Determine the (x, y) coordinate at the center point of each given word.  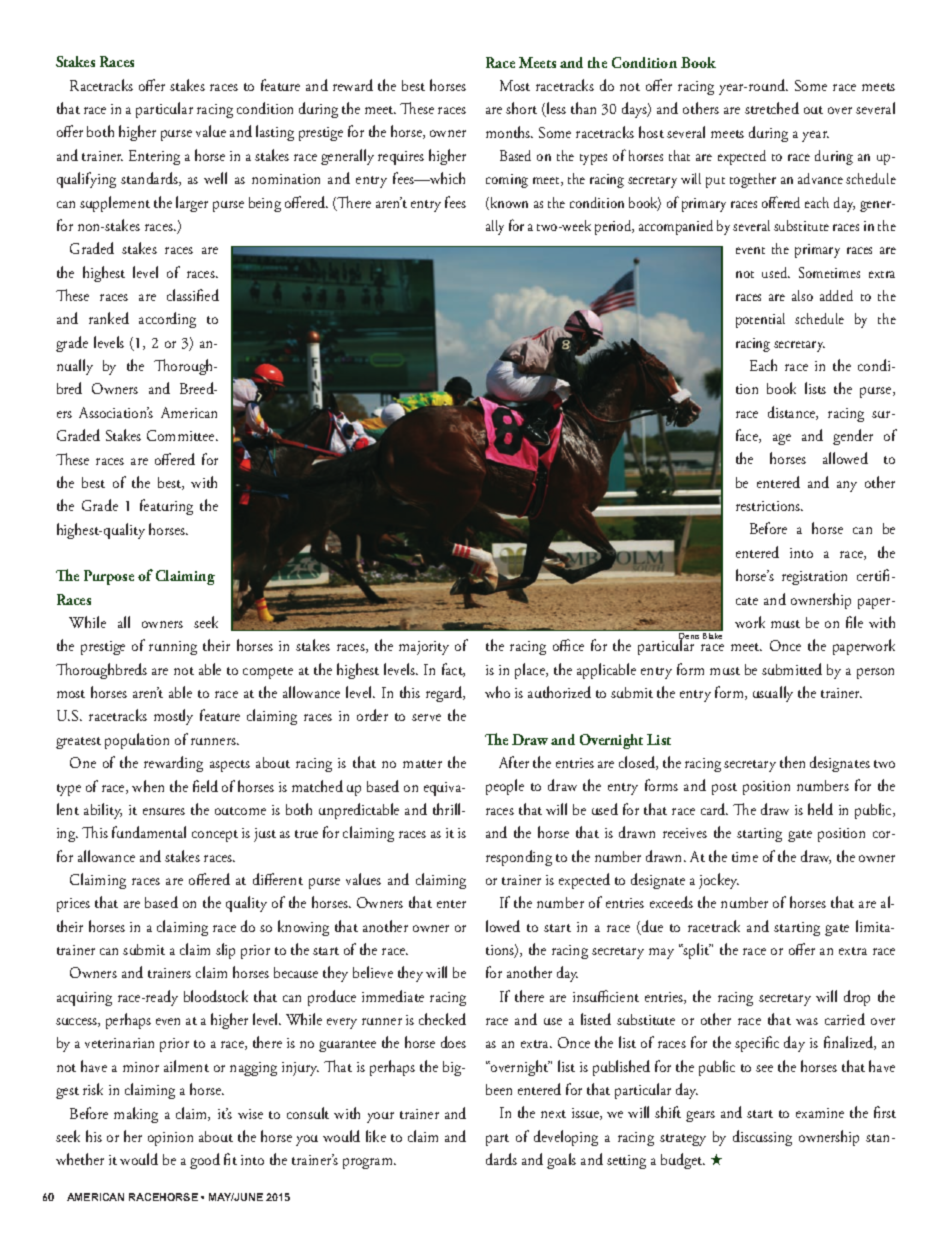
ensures (164, 811)
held (820, 809)
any (847, 486)
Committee (182, 435)
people (505, 787)
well (215, 178)
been (499, 1089)
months (509, 132)
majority (424, 648)
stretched (772, 108)
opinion (170, 1139)
